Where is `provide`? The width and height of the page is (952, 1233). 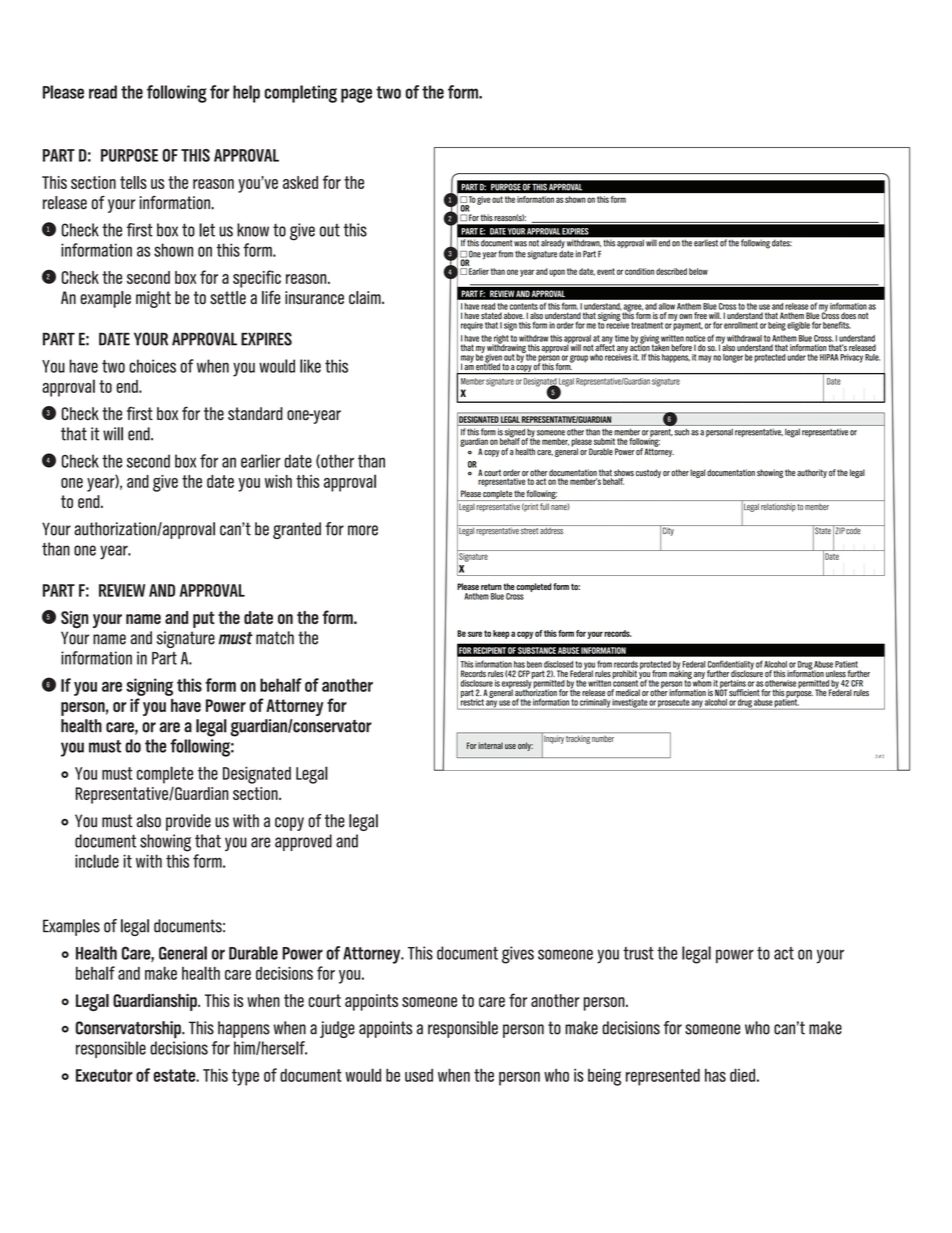 provide is located at coordinates (188, 822).
